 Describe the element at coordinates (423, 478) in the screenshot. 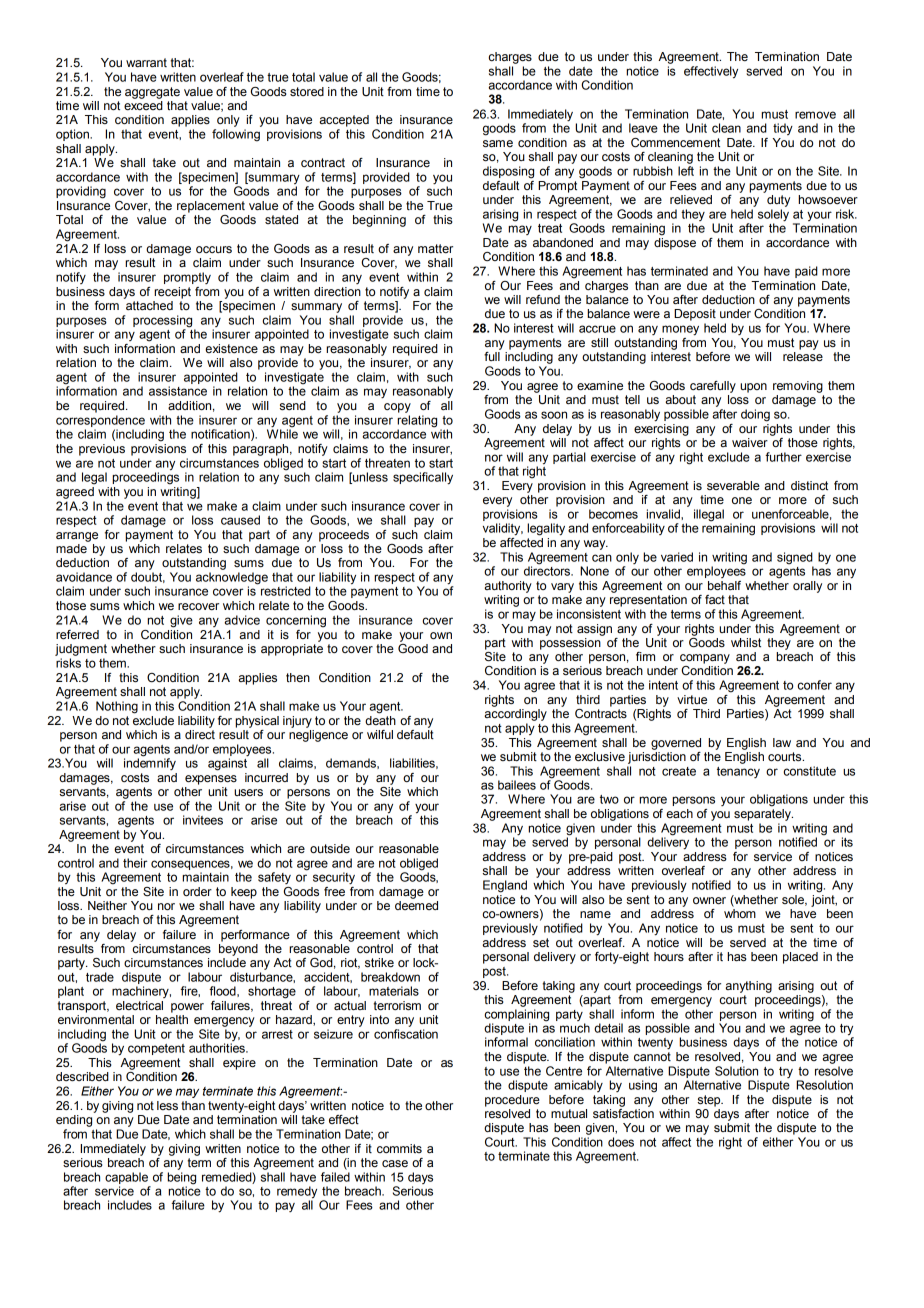

I see `specifically` at that location.
